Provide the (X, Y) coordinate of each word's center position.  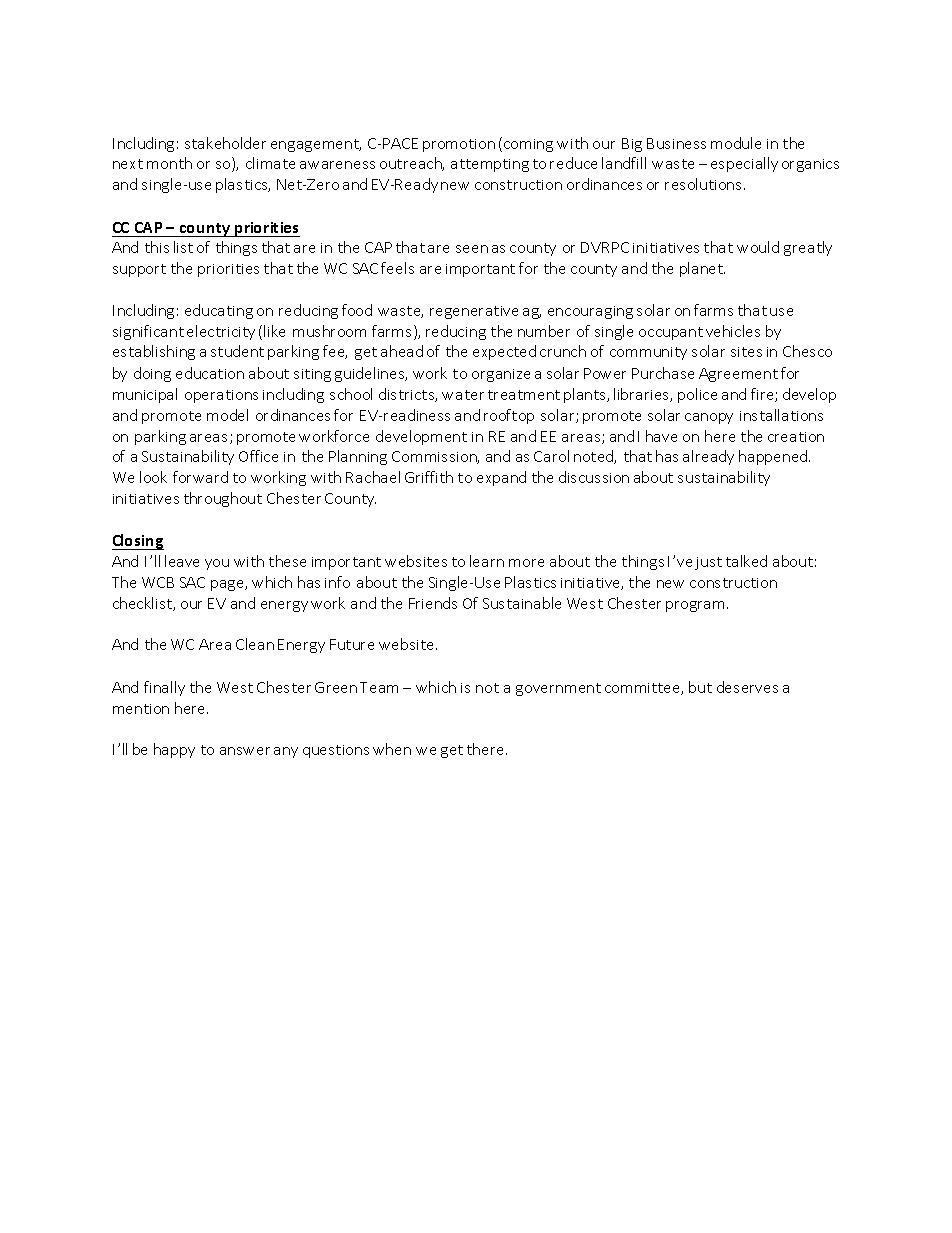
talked (746, 561)
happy (174, 750)
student (237, 351)
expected (504, 352)
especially (744, 164)
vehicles (733, 331)
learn (487, 561)
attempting (490, 165)
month (169, 163)
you (217, 564)
